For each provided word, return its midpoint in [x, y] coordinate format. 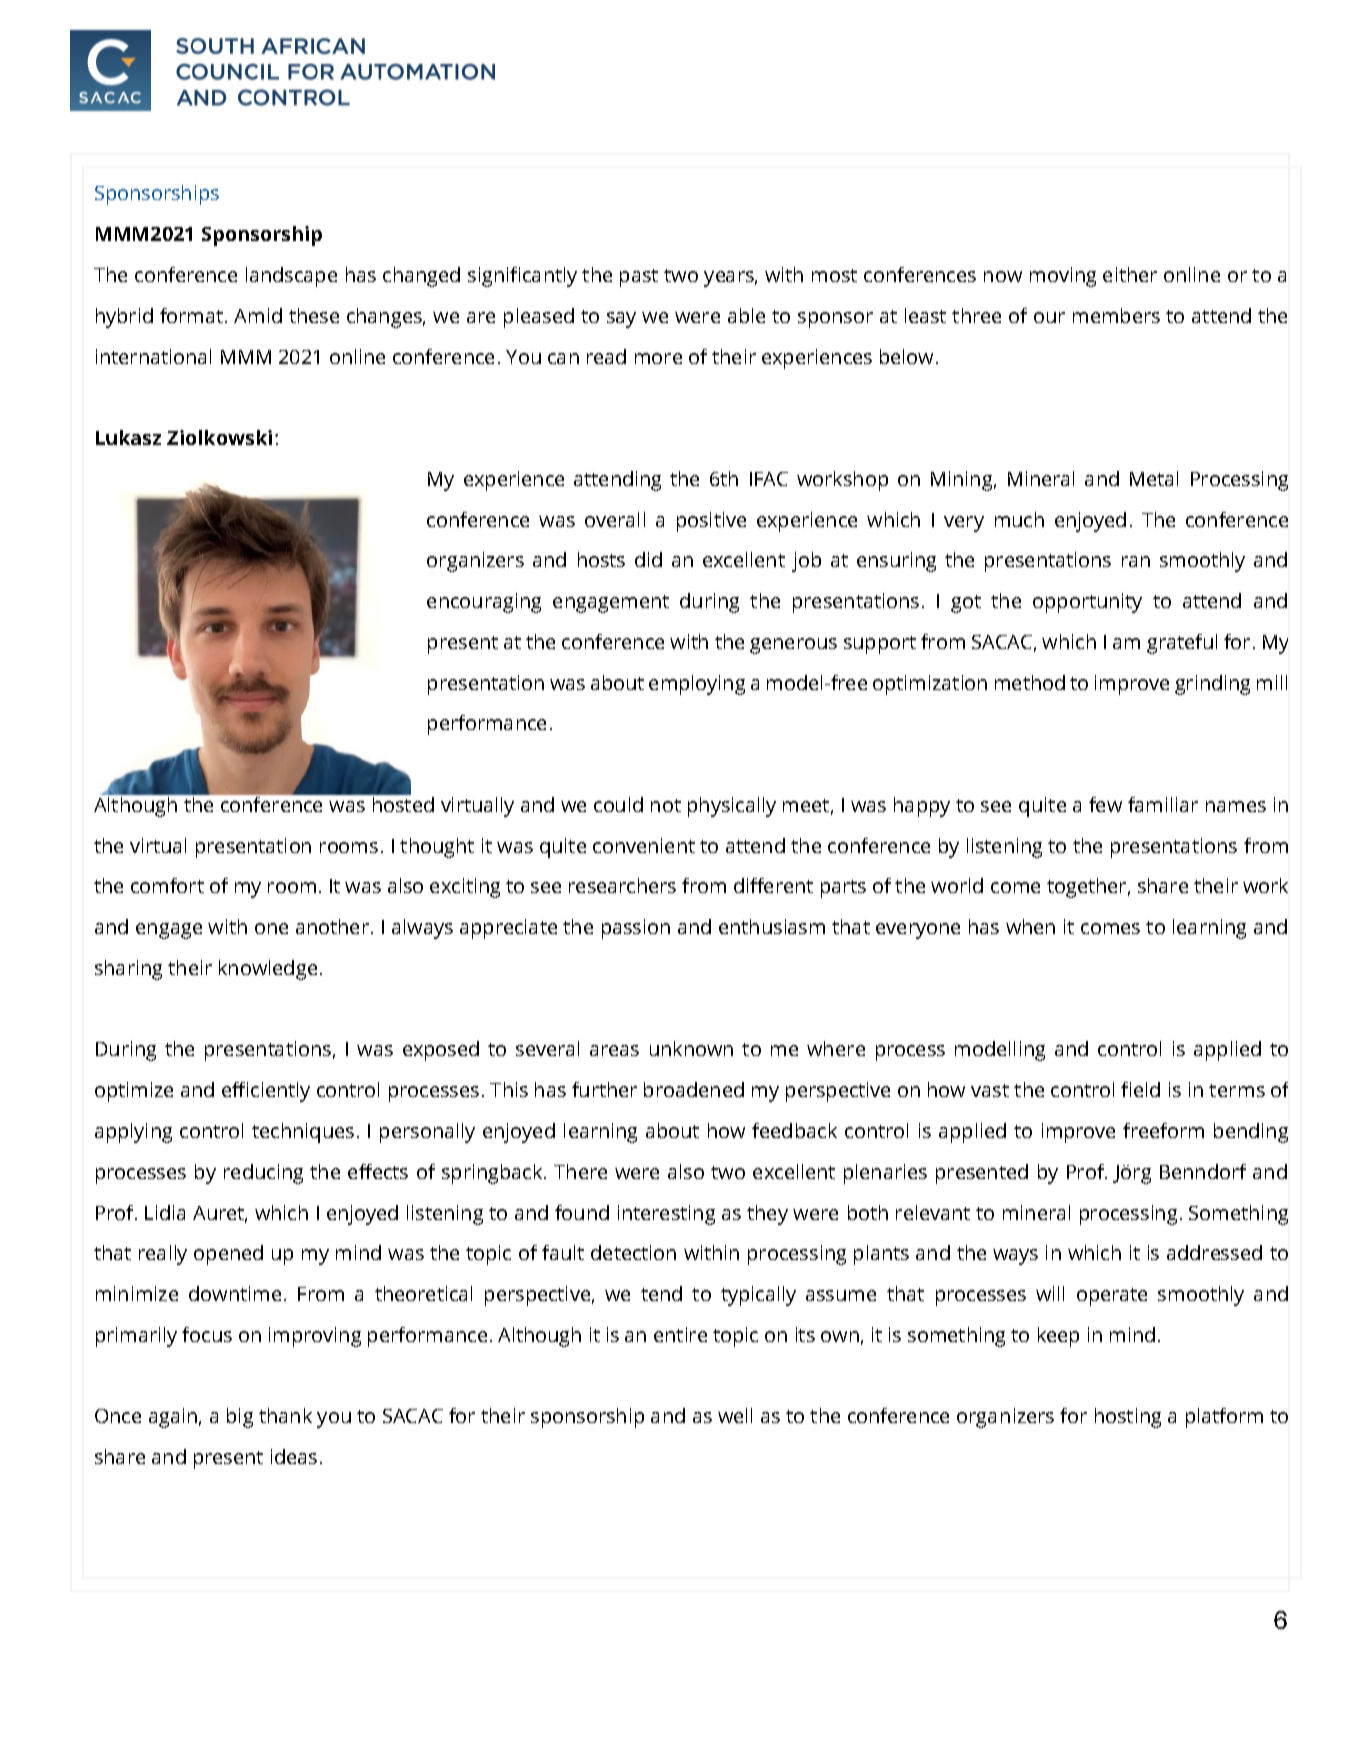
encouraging [484, 603]
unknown [691, 1048]
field [1140, 1089]
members [1116, 315]
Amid [258, 315]
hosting [1128, 1418]
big [240, 1418]
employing [697, 685]
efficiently [266, 1092]
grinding [1212, 685]
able [746, 315]
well [735, 1415]
